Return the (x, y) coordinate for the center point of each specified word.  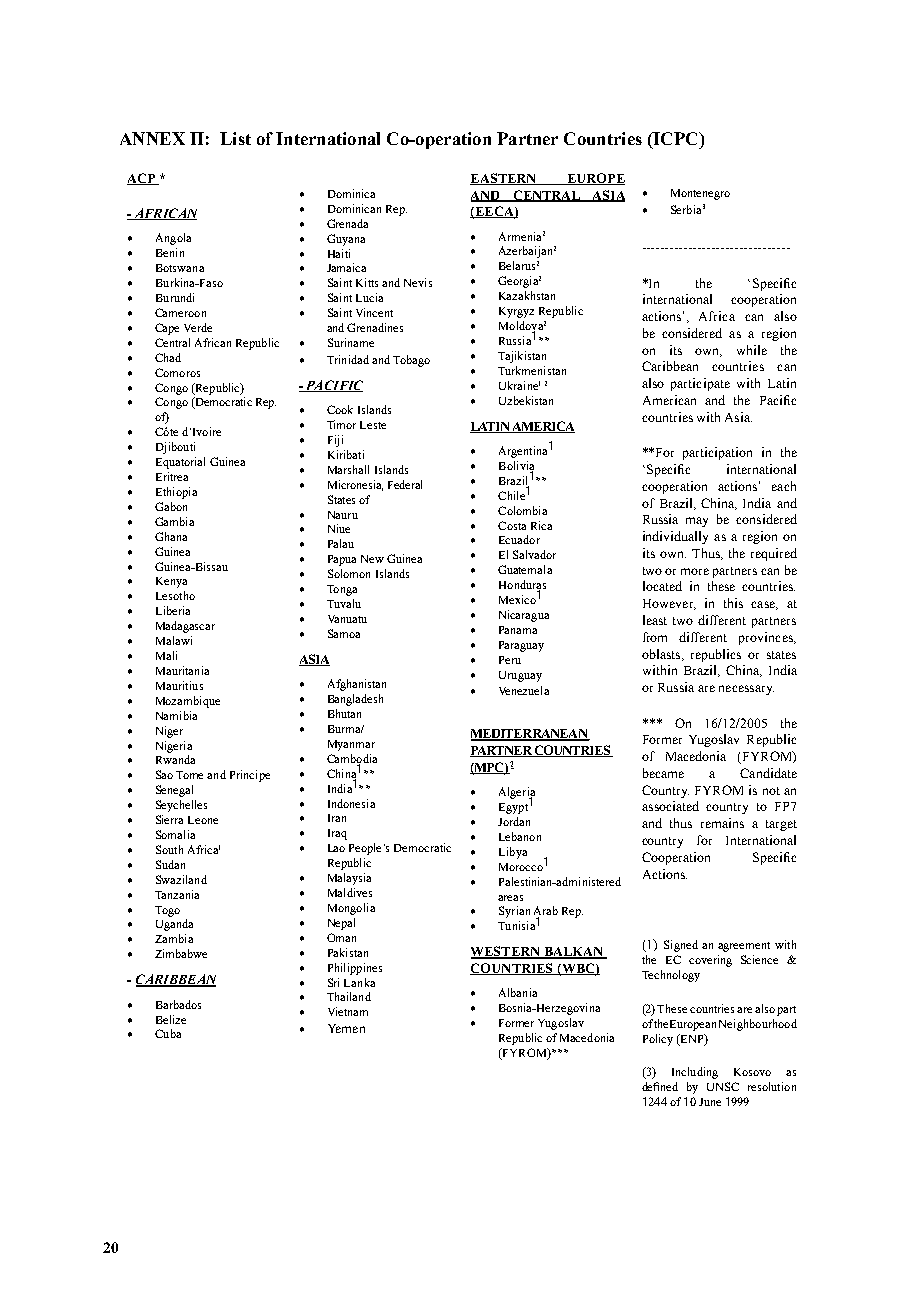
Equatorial (180, 463)
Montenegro (700, 194)
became (663, 773)
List (235, 138)
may (697, 522)
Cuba (168, 1033)
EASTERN (504, 179)
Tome (189, 775)
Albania (518, 992)
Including (695, 1073)
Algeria (517, 794)
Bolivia (516, 466)
